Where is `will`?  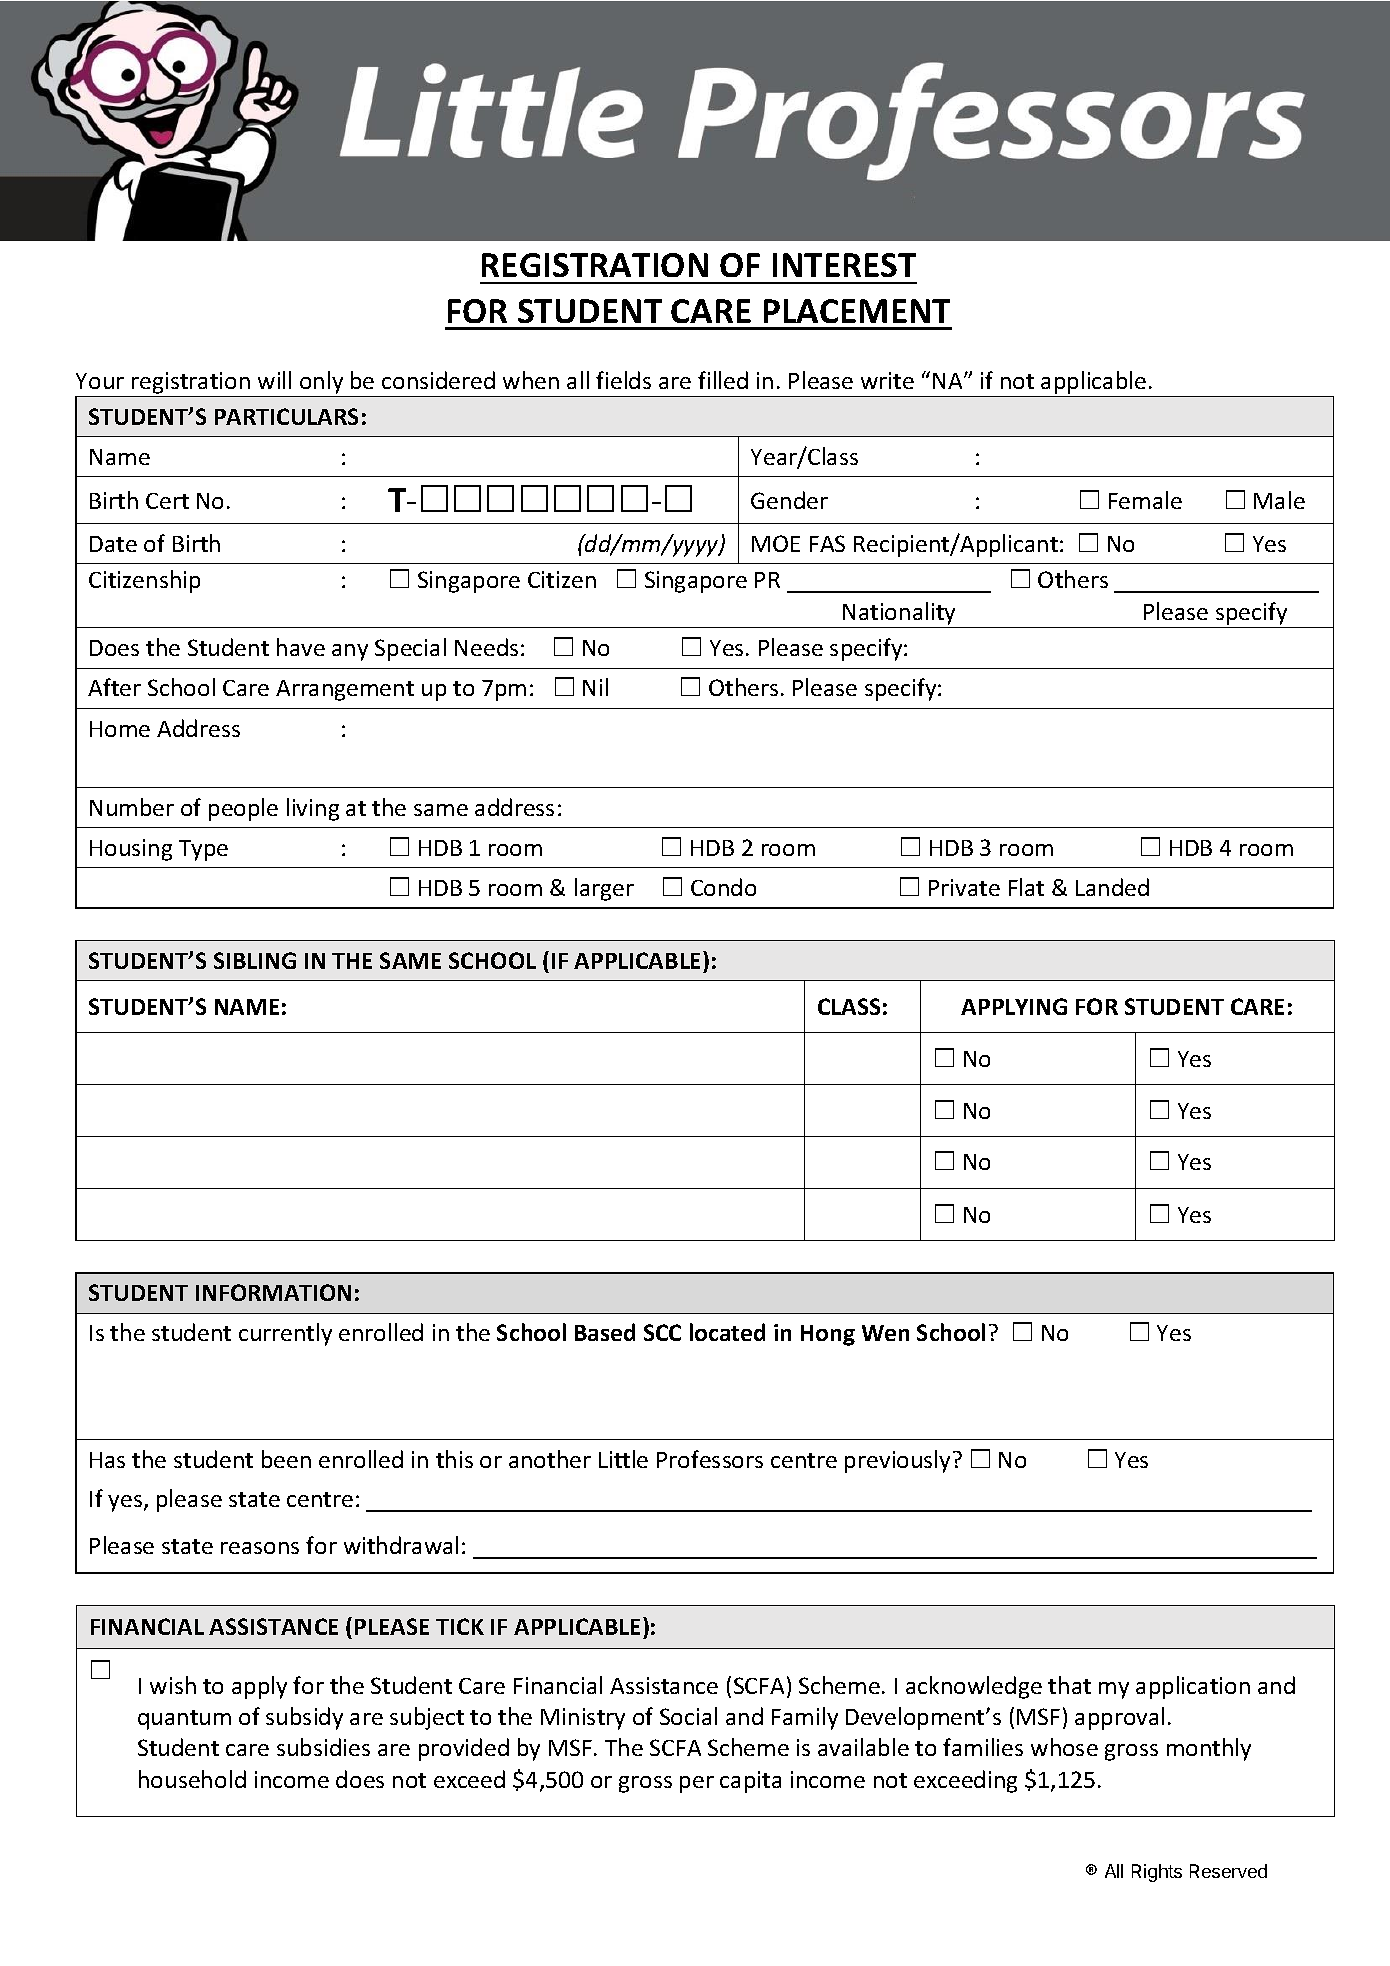 will is located at coordinates (274, 380).
